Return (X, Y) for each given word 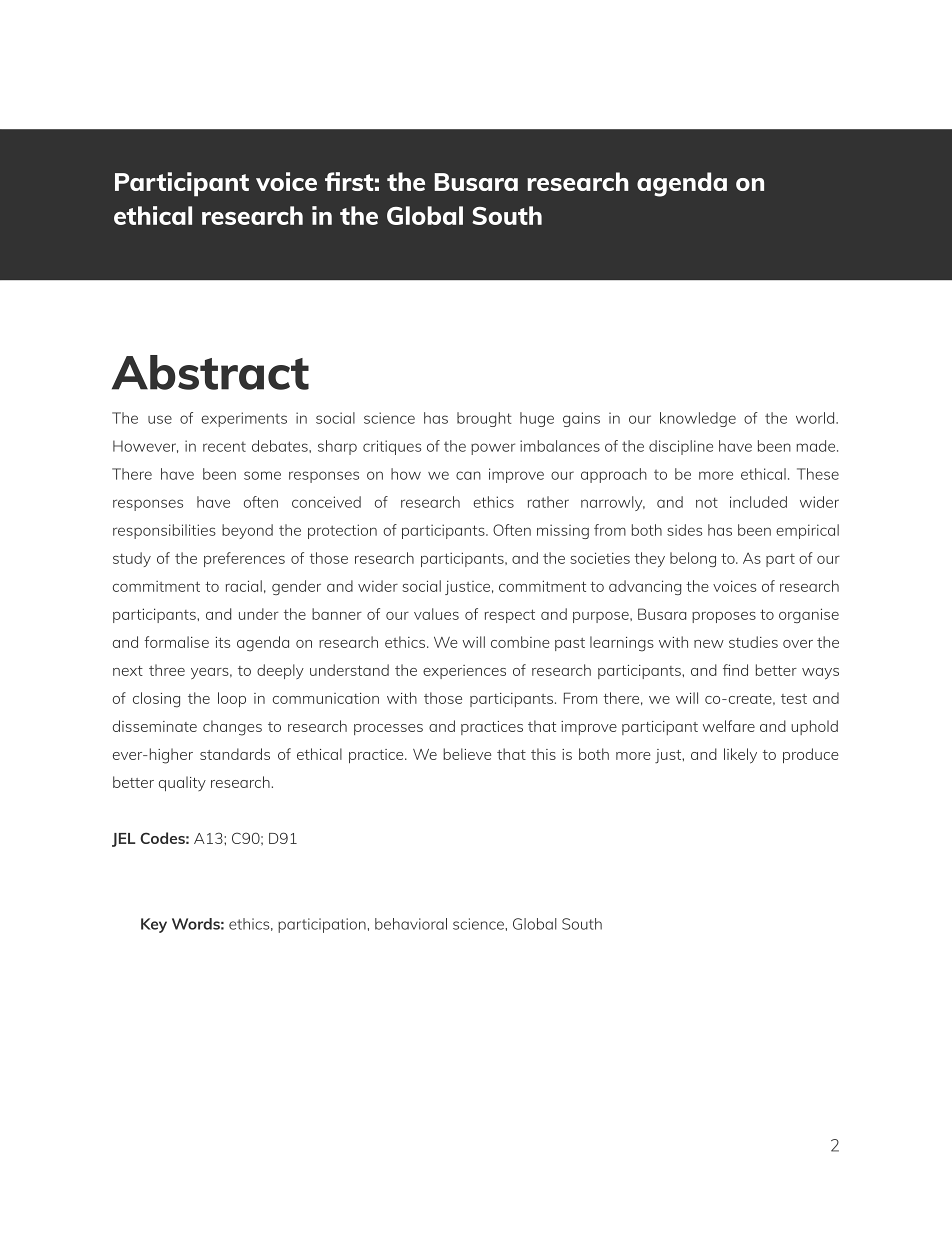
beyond (247, 531)
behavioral (411, 924)
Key (154, 925)
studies (753, 642)
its (223, 642)
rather (548, 502)
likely (740, 756)
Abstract (210, 372)
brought (484, 419)
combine (520, 642)
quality (182, 783)
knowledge (698, 419)
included (758, 502)
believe (467, 754)
